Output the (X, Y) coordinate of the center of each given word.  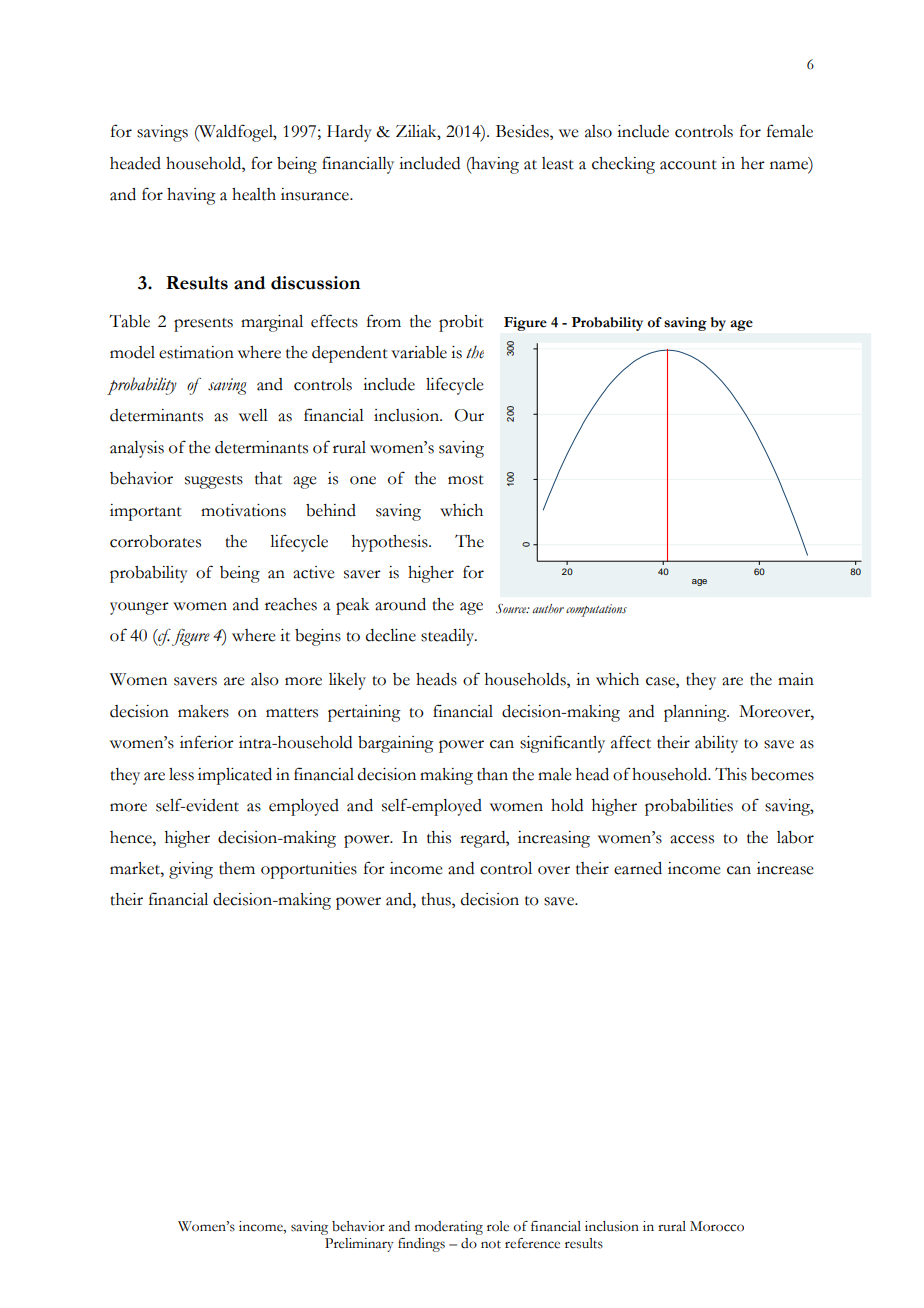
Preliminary (359, 1245)
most (466, 480)
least (558, 163)
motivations (243, 510)
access (692, 839)
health (254, 194)
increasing (554, 839)
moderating (449, 1228)
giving (191, 870)
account (688, 165)
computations (596, 610)
